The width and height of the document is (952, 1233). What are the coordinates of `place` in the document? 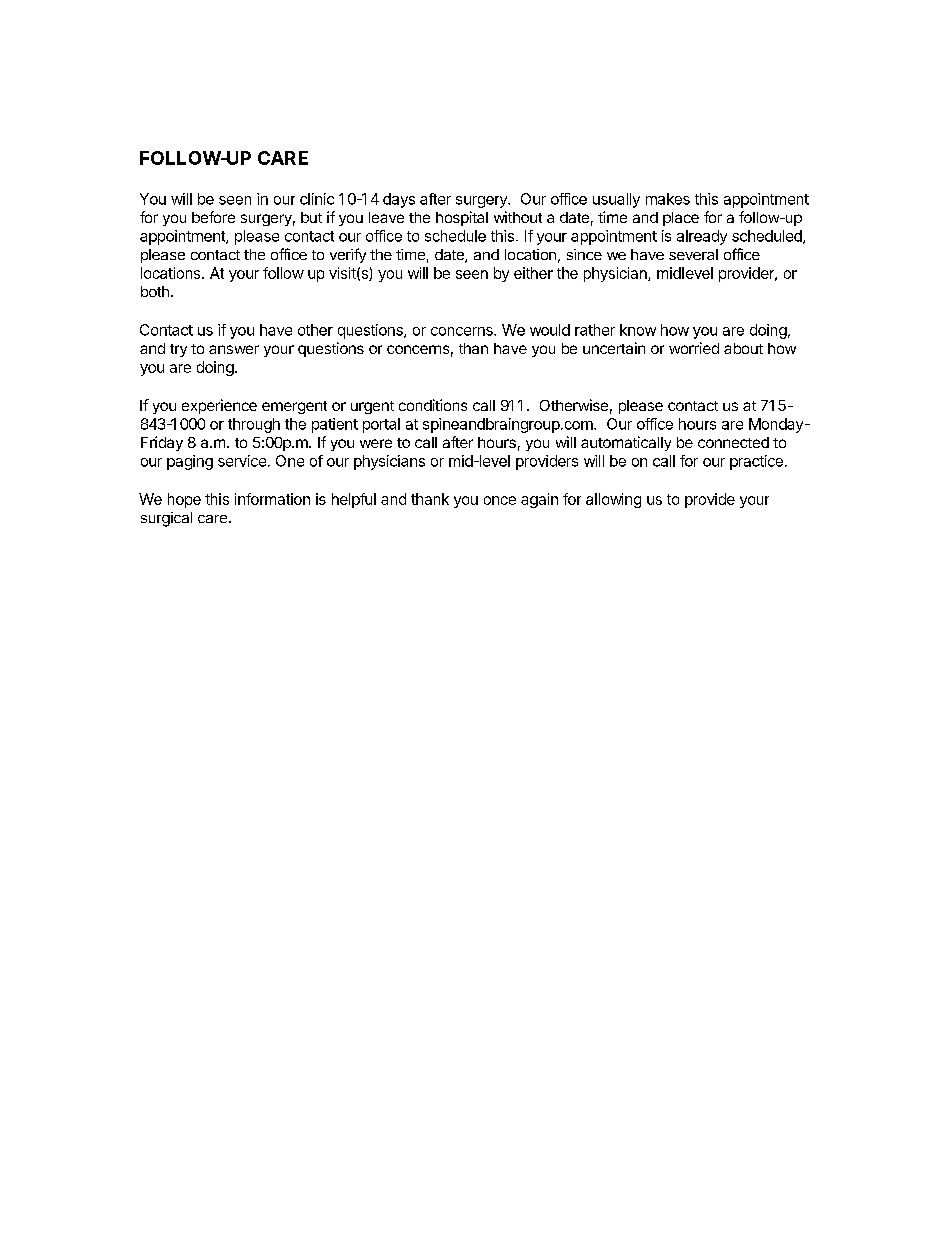 It's located at (681, 219).
